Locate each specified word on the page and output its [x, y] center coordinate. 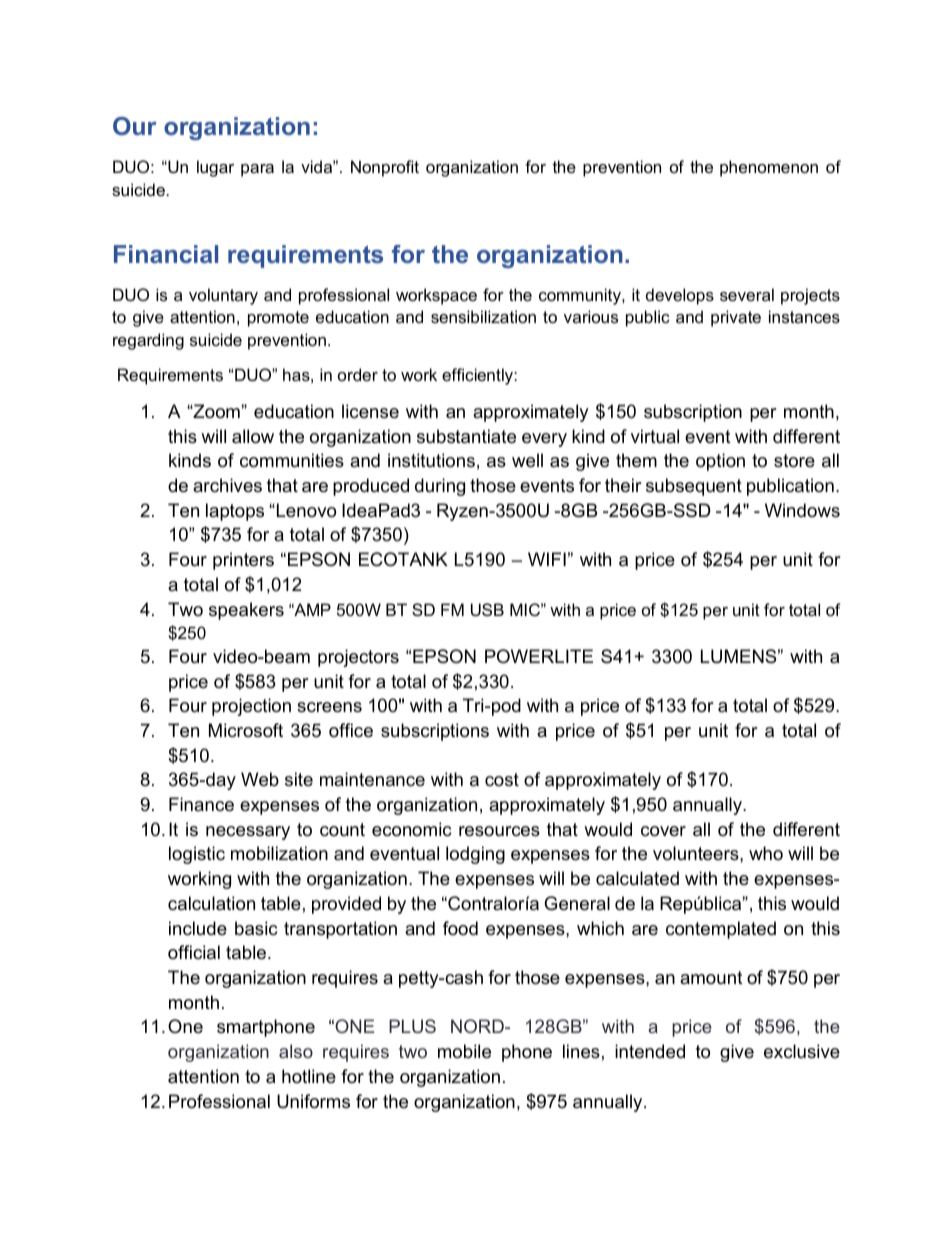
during [440, 487]
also [296, 1051]
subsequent [694, 487]
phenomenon [769, 168]
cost [502, 779]
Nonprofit [385, 168]
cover [663, 831]
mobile [464, 1051]
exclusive [802, 1051]
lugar [215, 168]
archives [227, 485]
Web [260, 779]
